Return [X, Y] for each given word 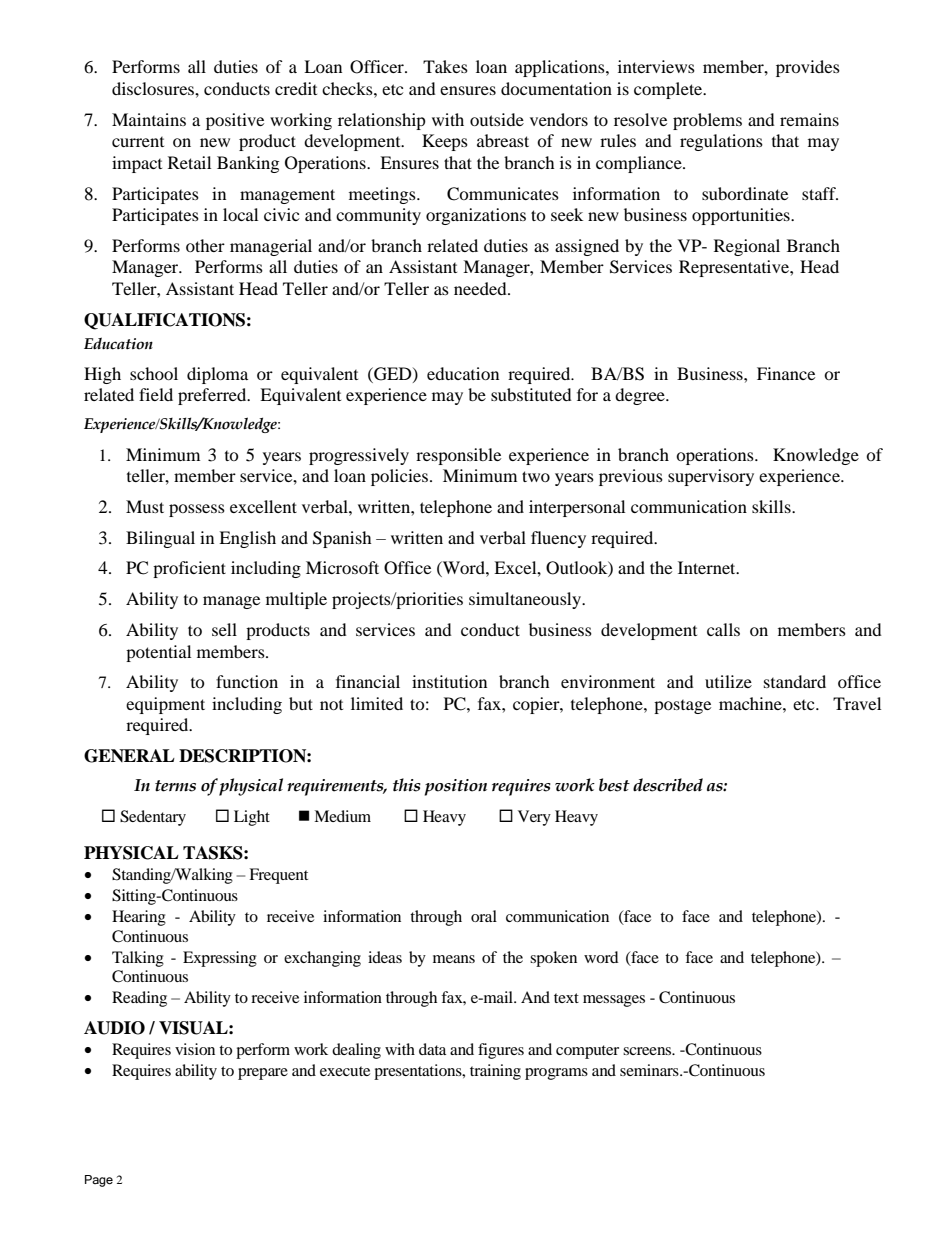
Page [99, 1181]
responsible [458, 456]
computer [587, 1052]
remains [809, 119]
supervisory [711, 477]
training [495, 1072]
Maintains [149, 119]
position [456, 787]
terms [175, 786]
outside [497, 119]
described [668, 785]
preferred [213, 396]
